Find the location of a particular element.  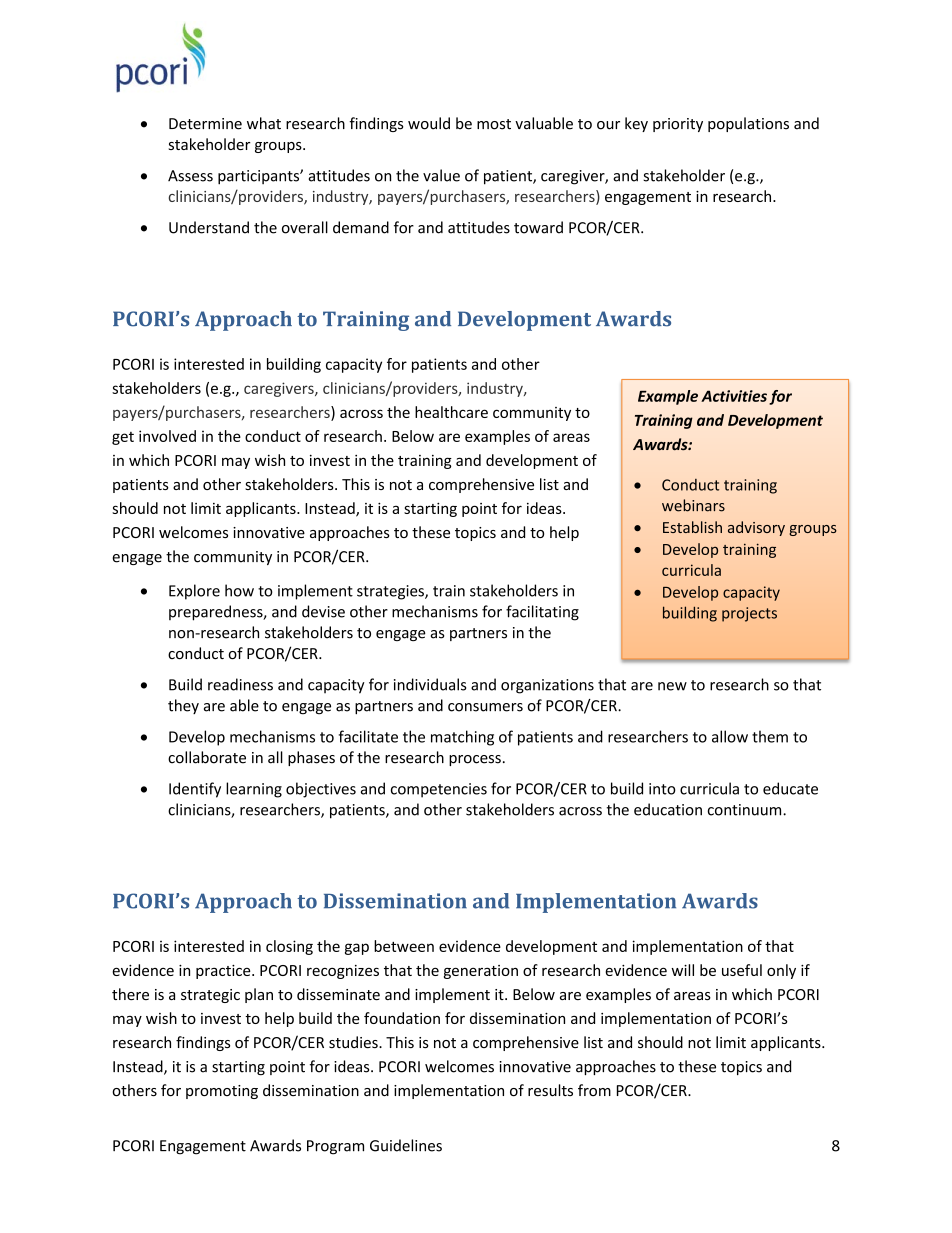

from is located at coordinates (594, 1090).
